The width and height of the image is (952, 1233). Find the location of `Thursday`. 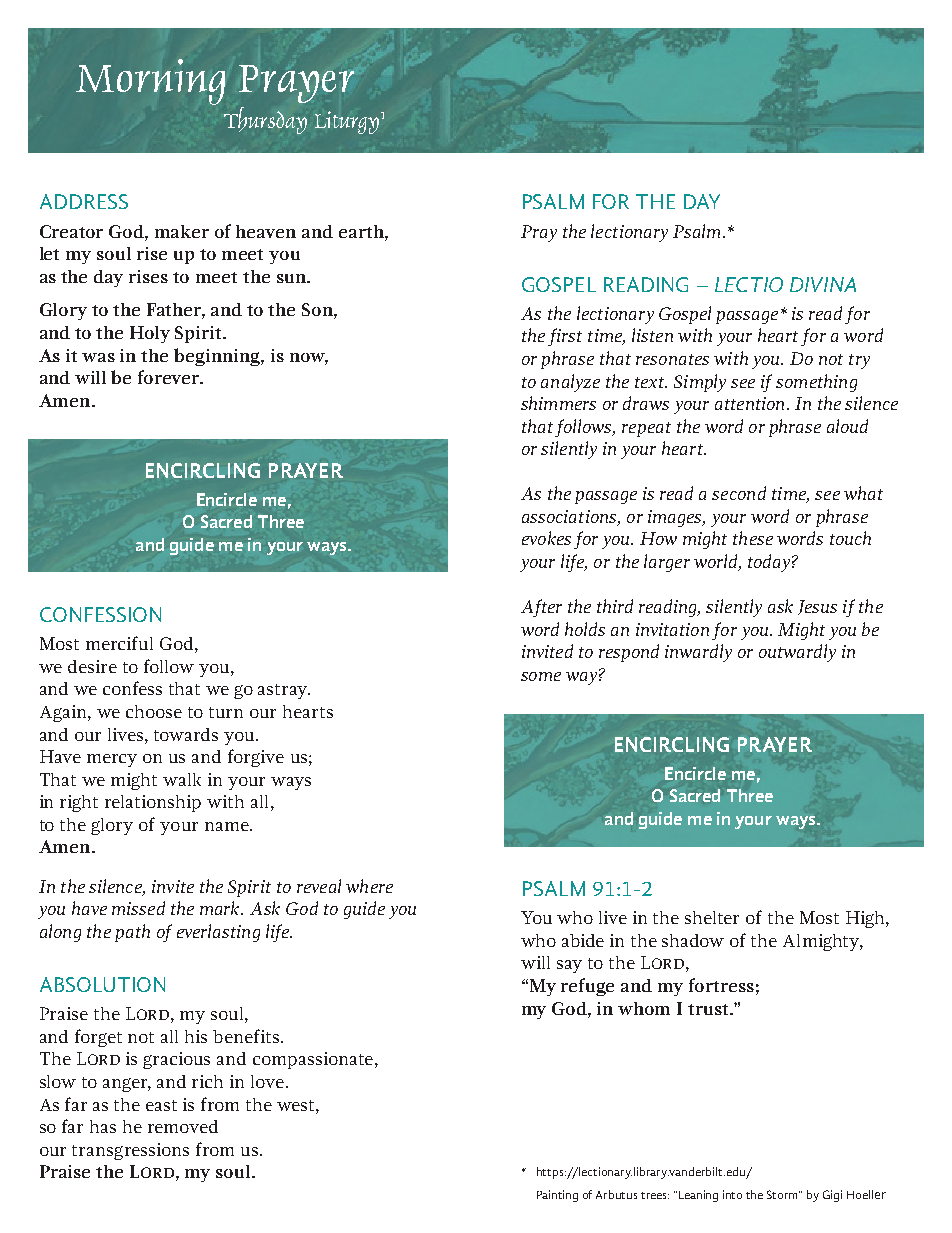

Thursday is located at coordinates (265, 120).
